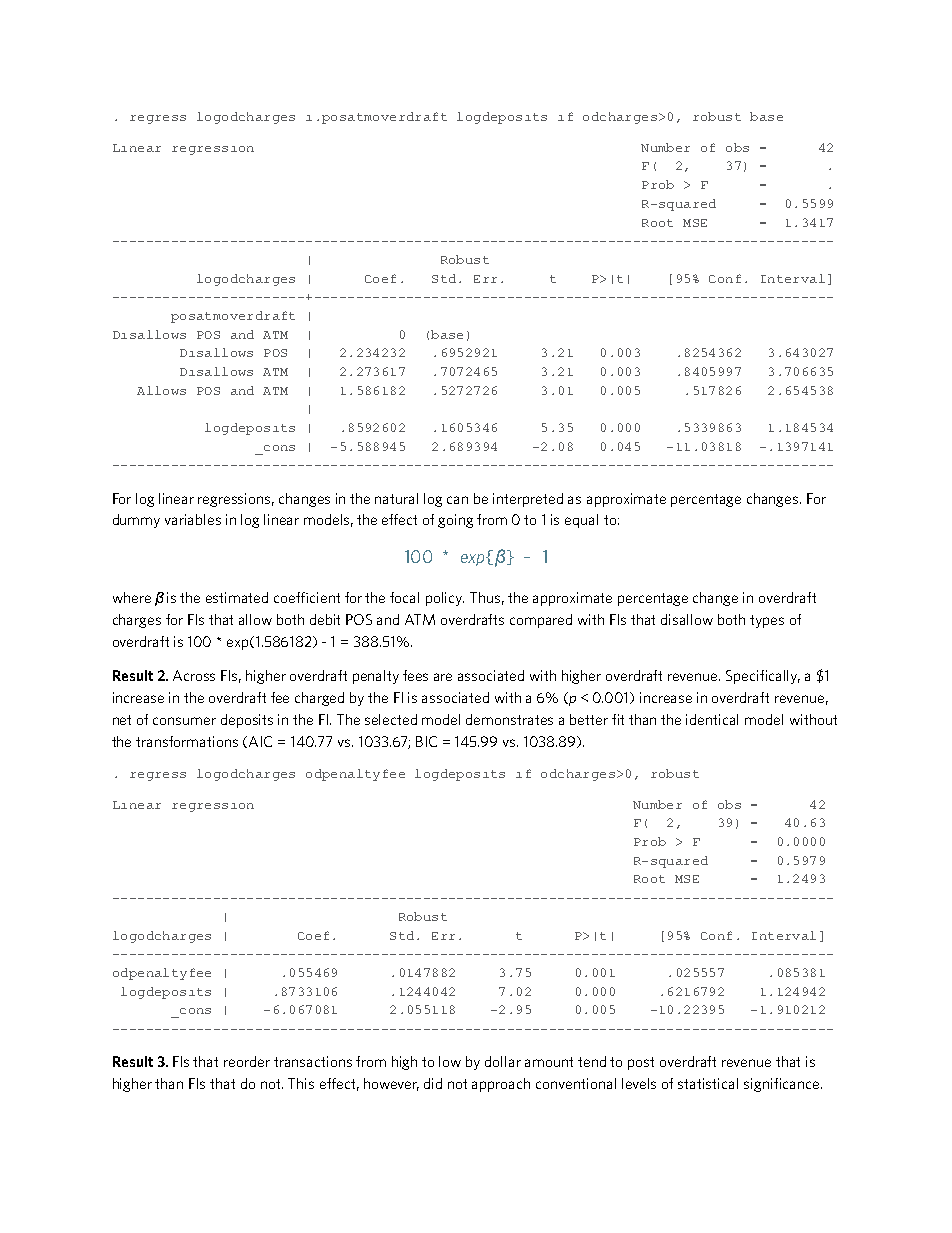  I want to click on variables, so click(193, 519).
